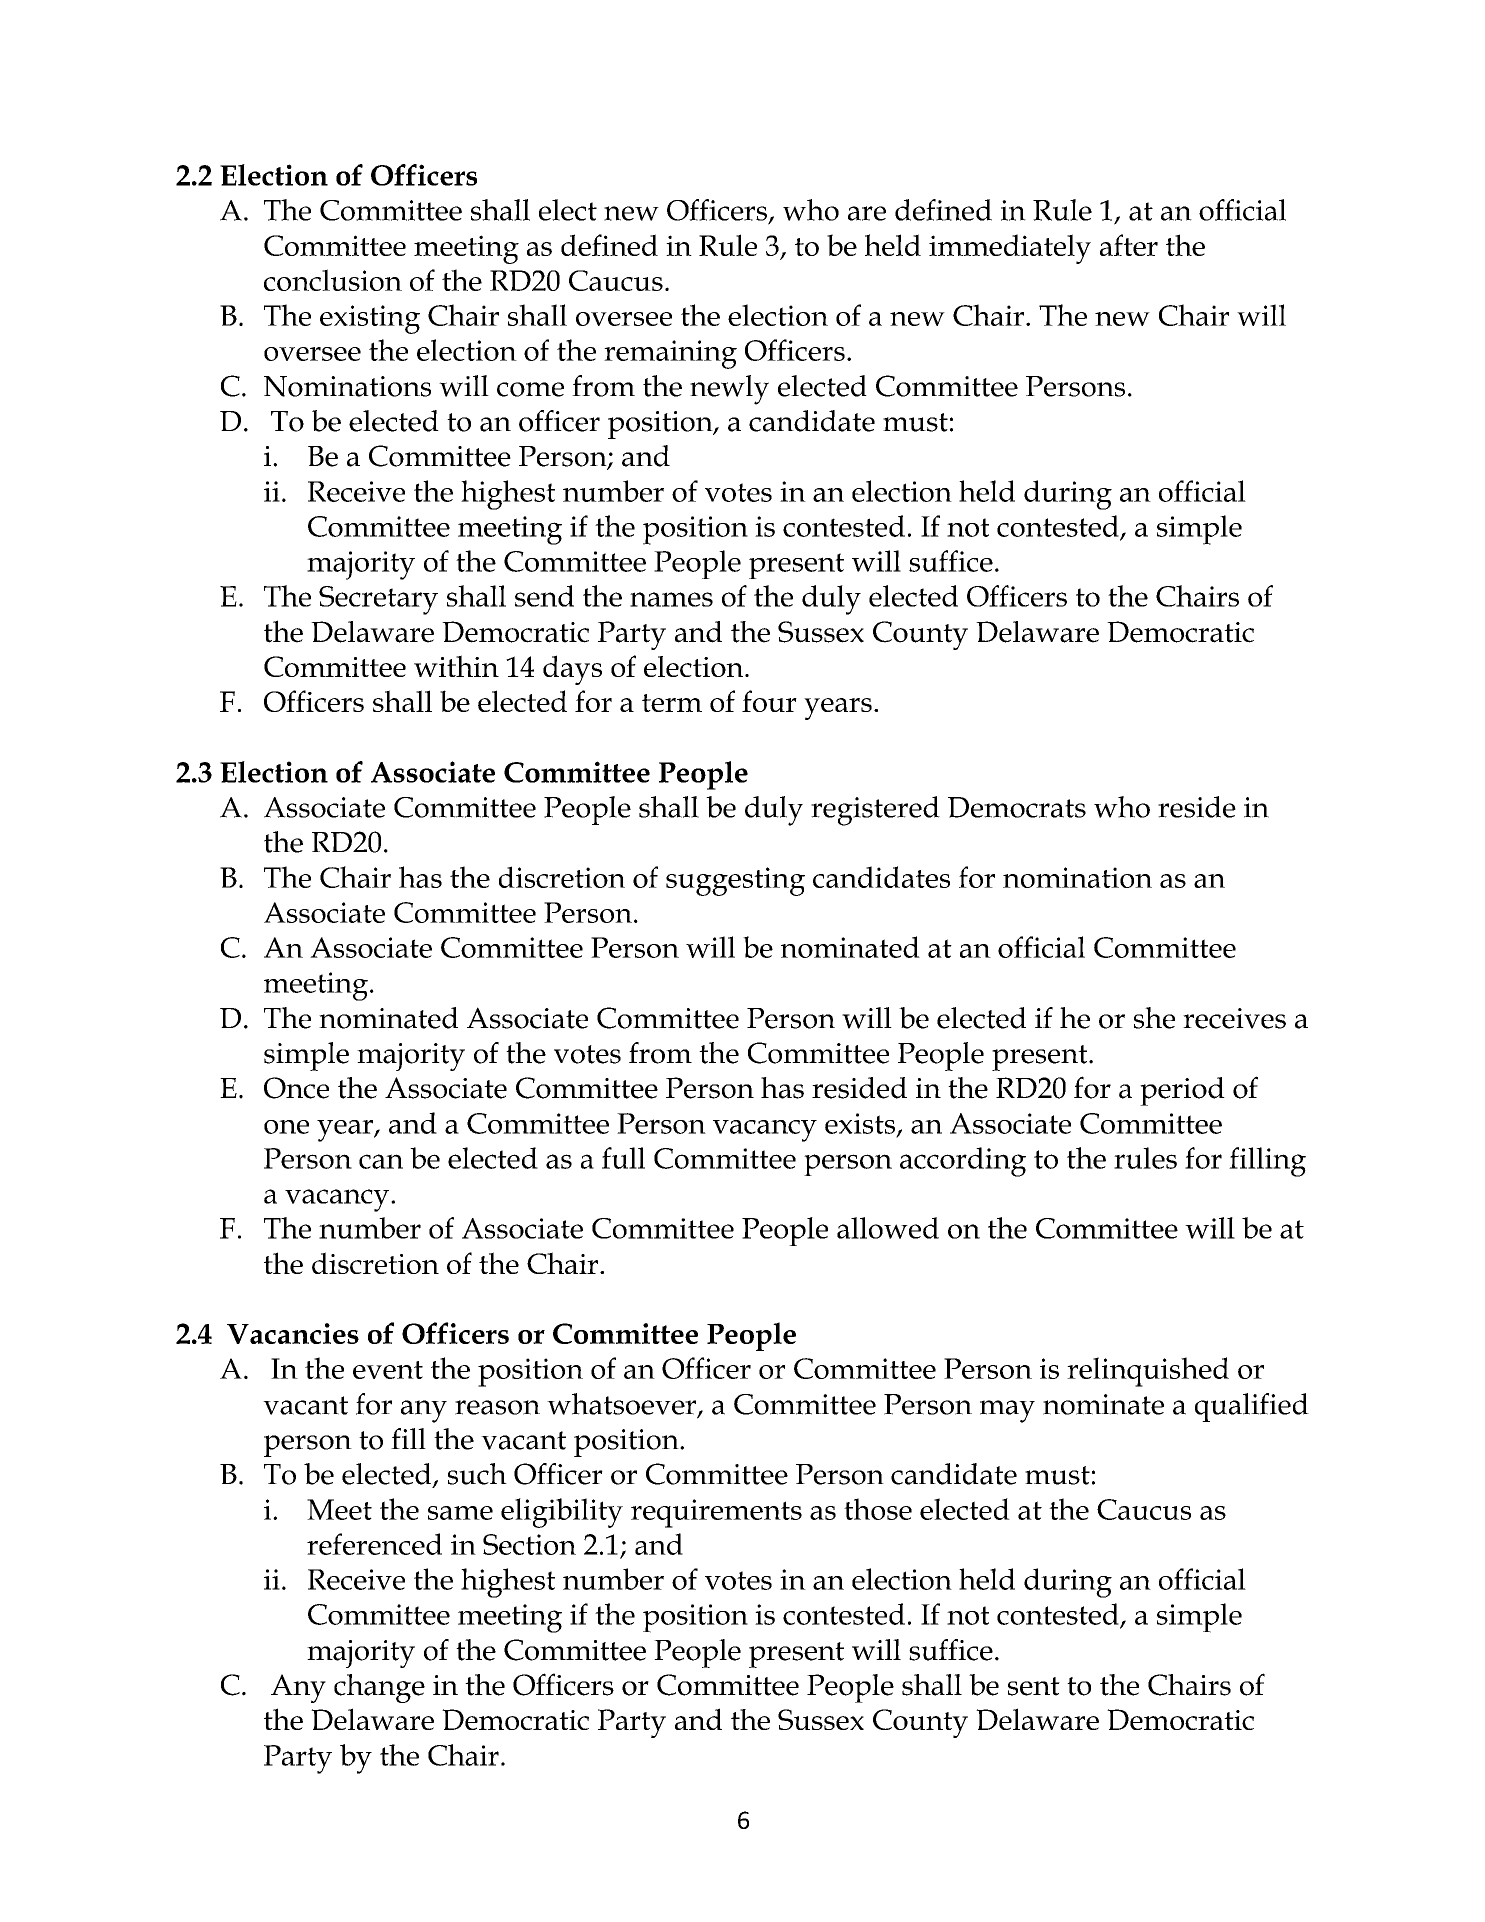  What do you see at coordinates (670, 354) in the page?
I see `remaining` at bounding box center [670, 354].
